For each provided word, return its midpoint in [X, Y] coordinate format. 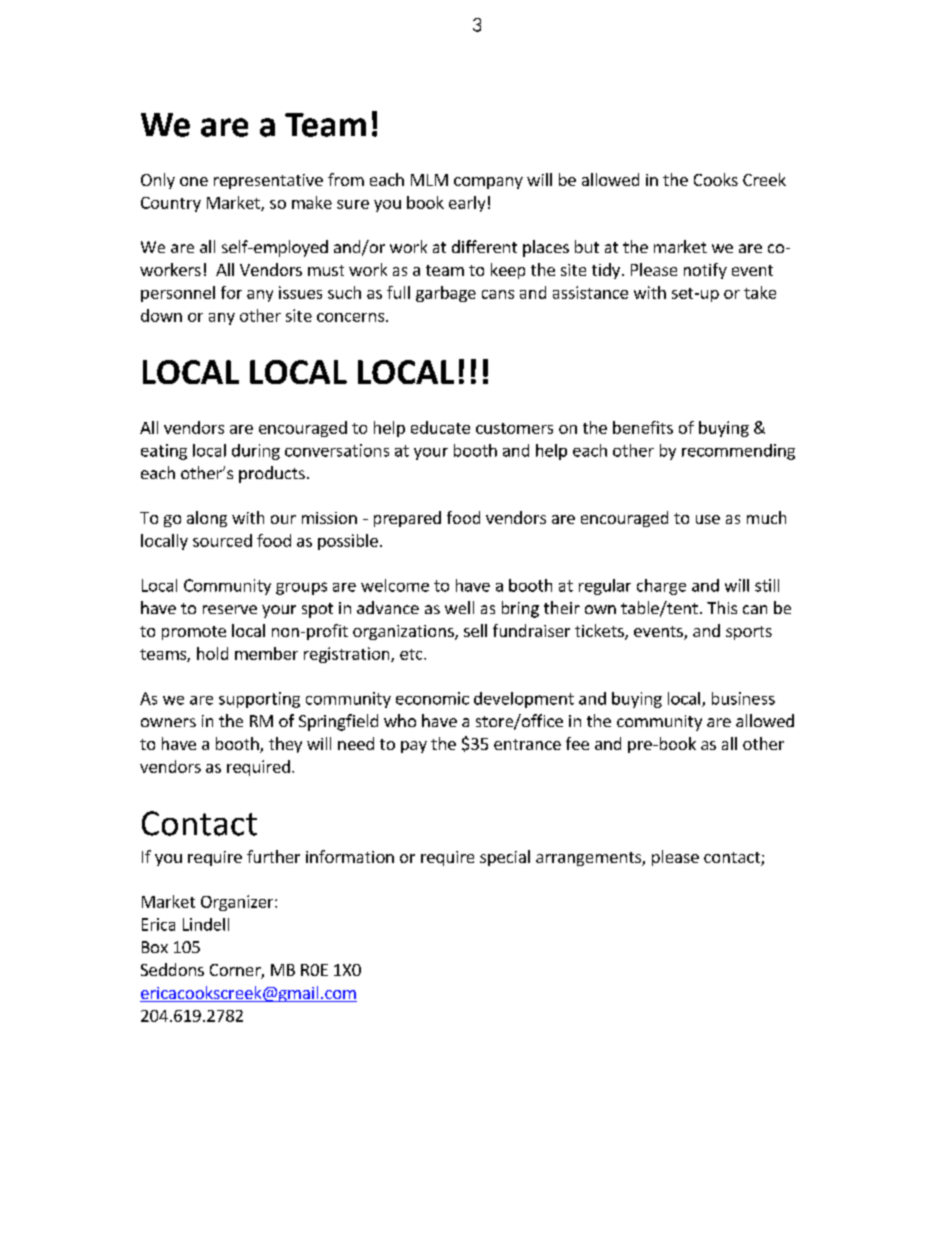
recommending [738, 452]
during [256, 452]
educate [440, 427]
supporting [259, 700]
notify [705, 271]
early [467, 204]
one [194, 181]
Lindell [206, 924]
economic [432, 698]
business [743, 698]
